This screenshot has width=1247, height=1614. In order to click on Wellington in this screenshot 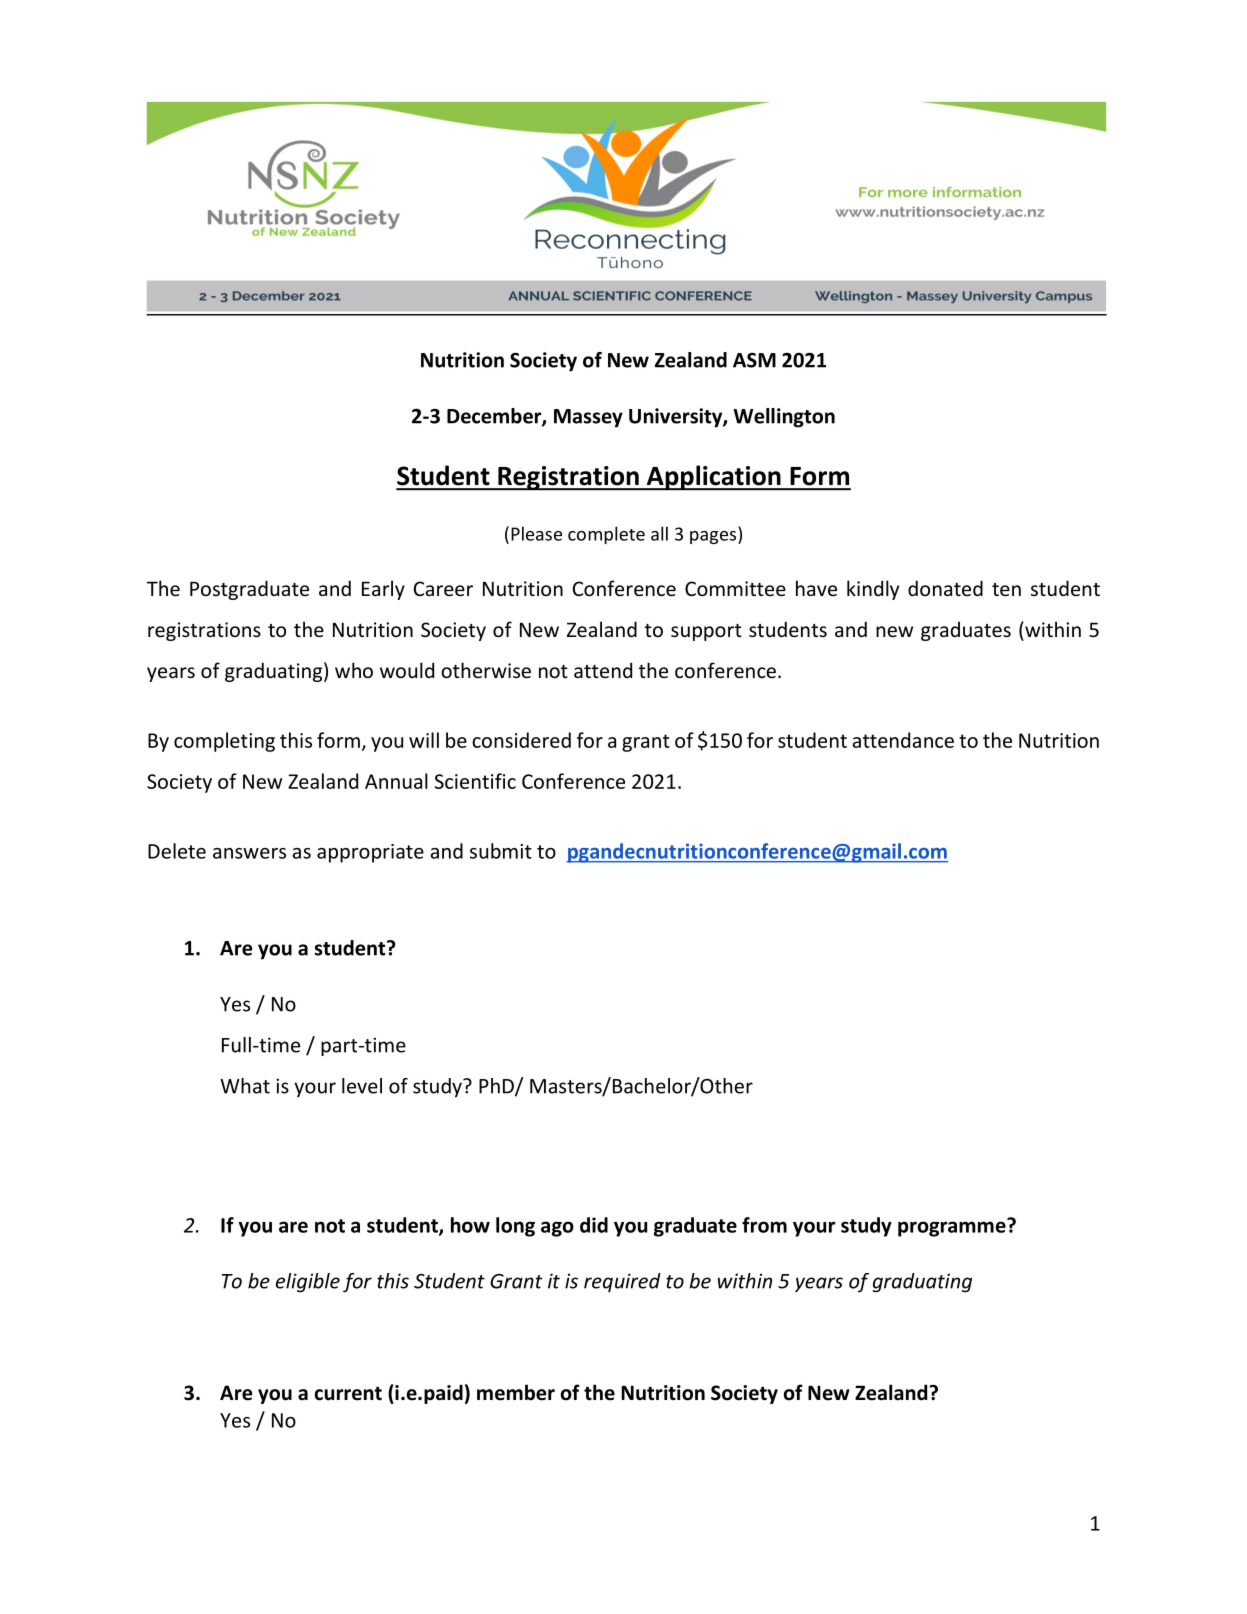, I will do `click(784, 418)`.
